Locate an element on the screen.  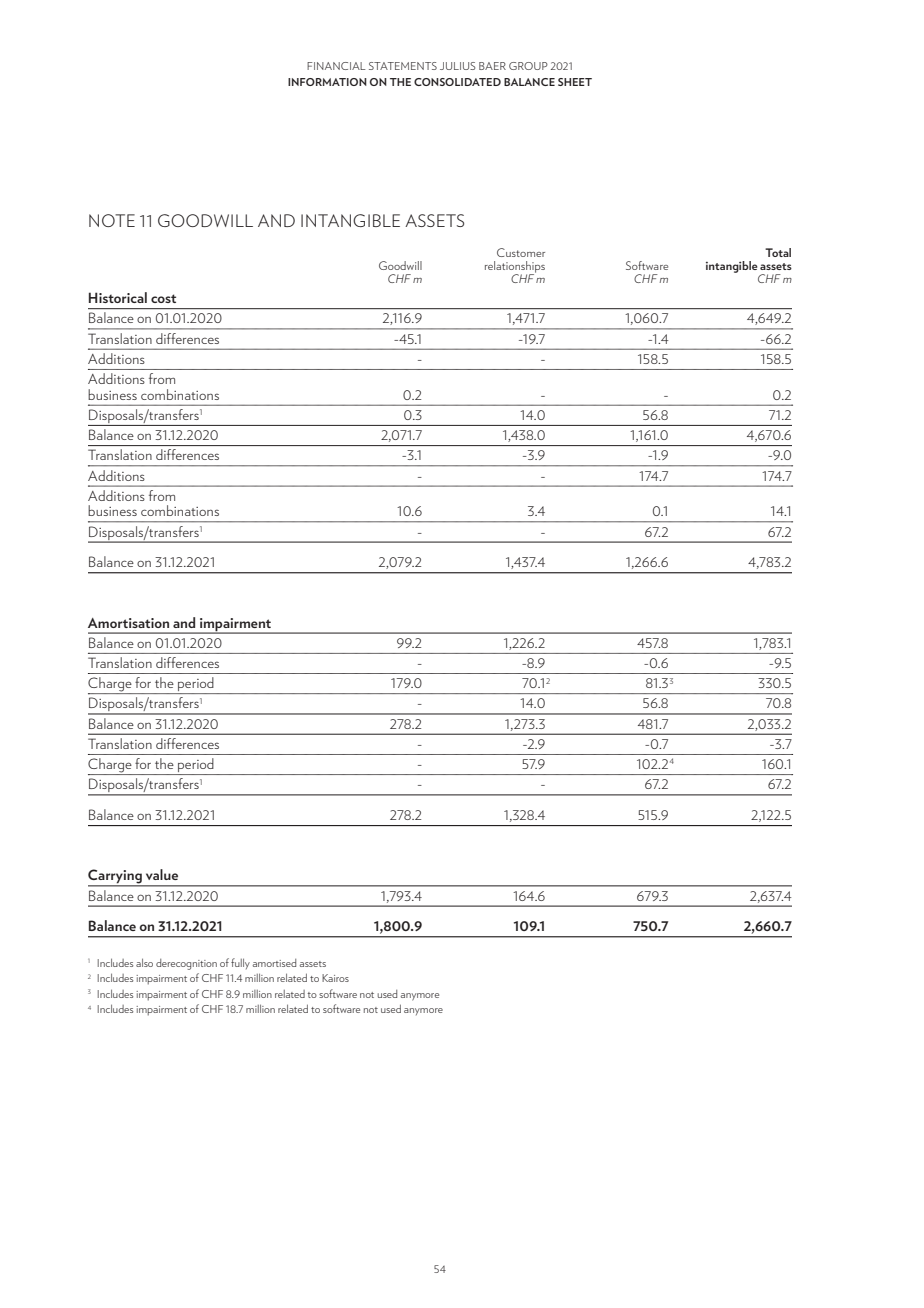
Customer is located at coordinates (521, 252).
